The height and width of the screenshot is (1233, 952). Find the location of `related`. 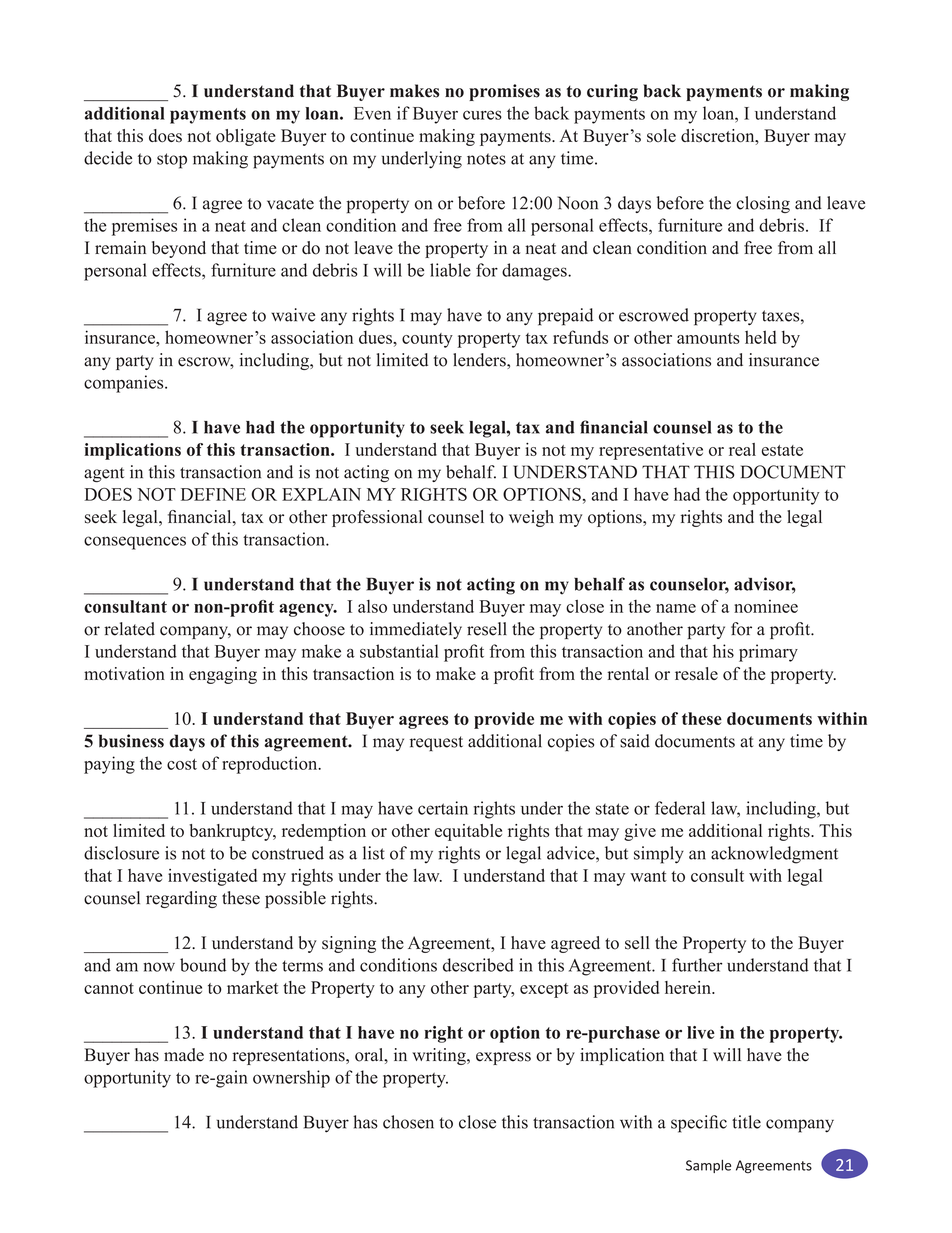

related is located at coordinates (129, 629).
